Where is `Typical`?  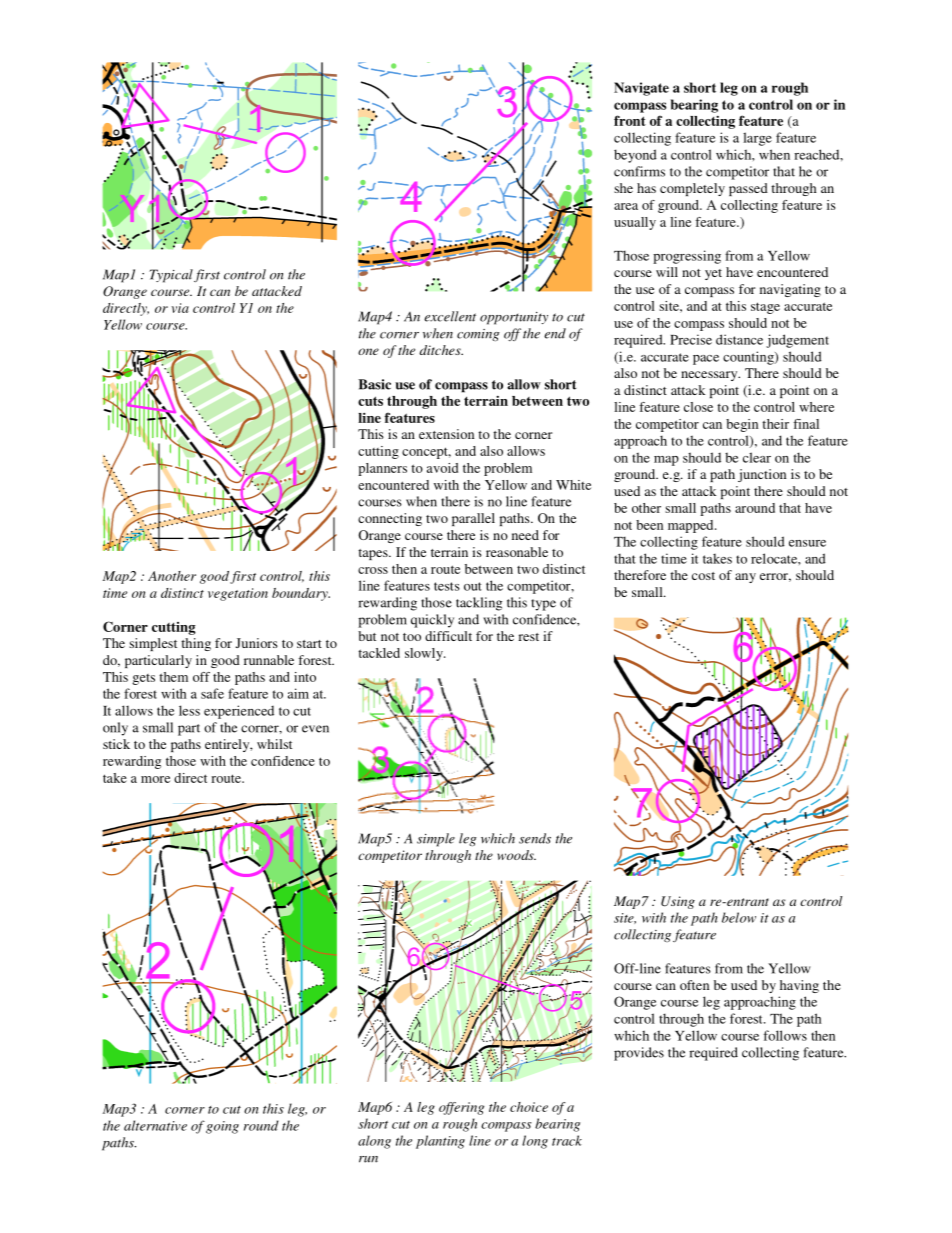 Typical is located at coordinates (171, 276).
